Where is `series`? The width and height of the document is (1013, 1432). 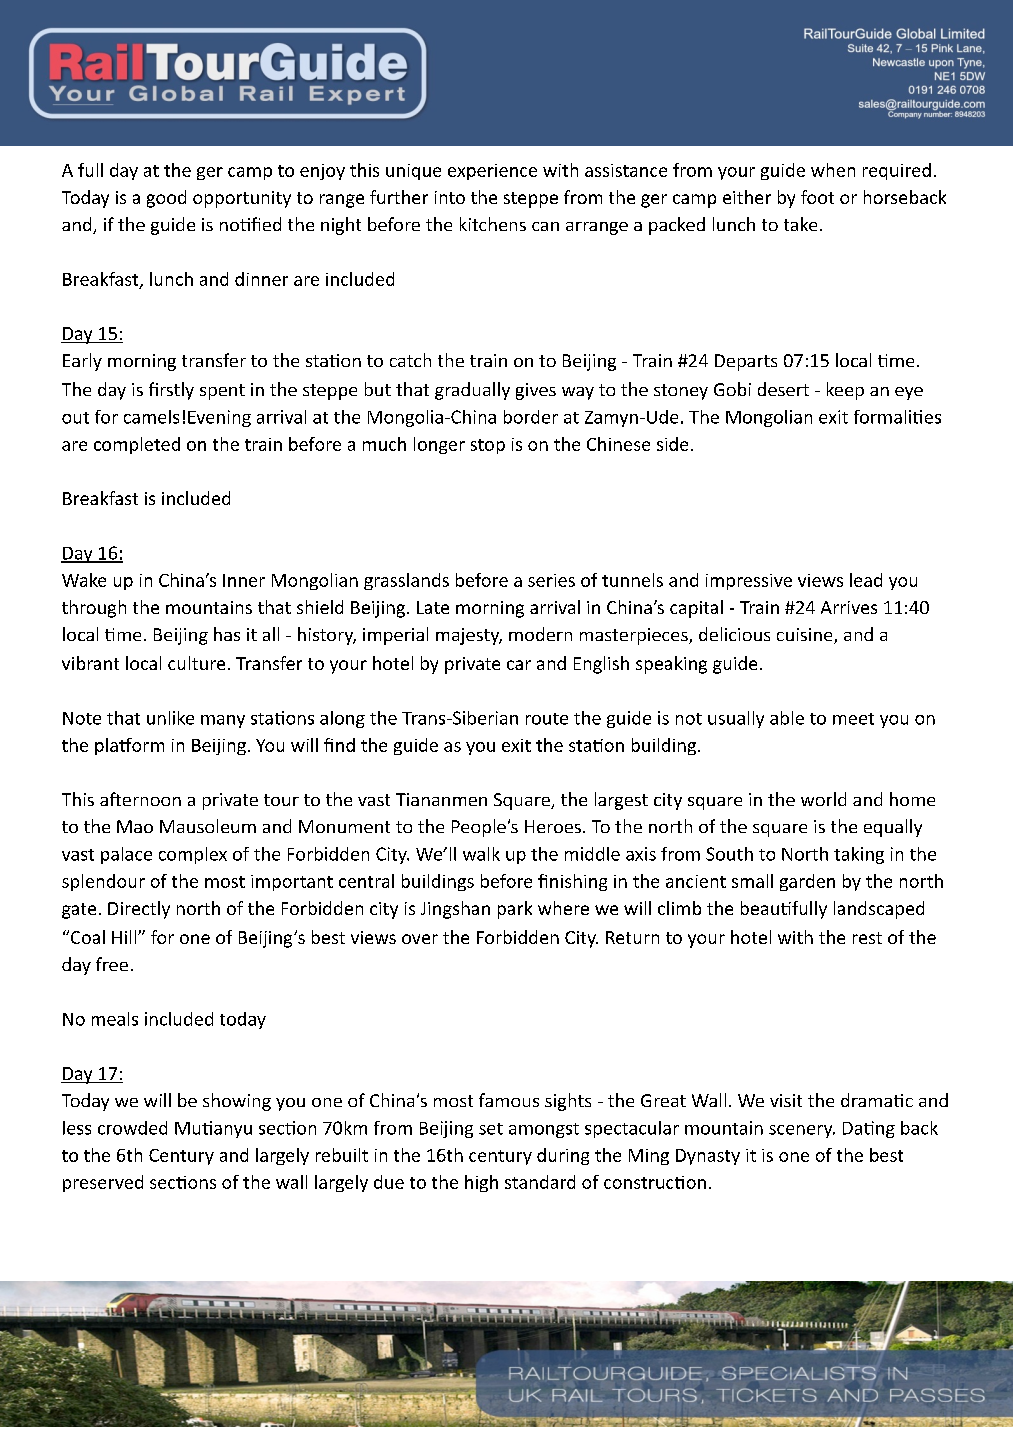 series is located at coordinates (551, 580).
